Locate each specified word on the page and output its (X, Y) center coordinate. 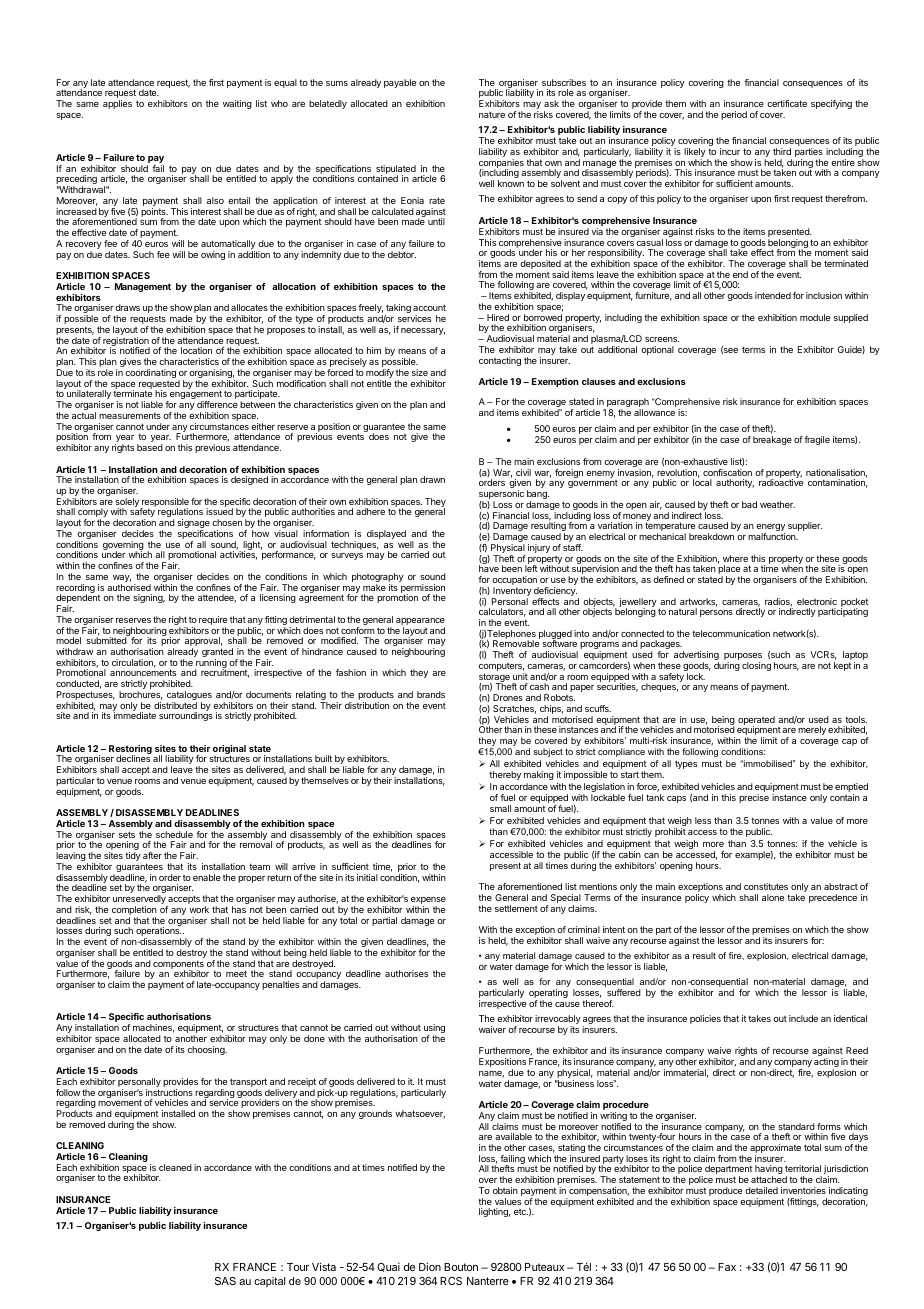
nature (492, 114)
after (152, 855)
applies (117, 104)
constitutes (766, 886)
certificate (787, 103)
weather (777, 504)
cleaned (175, 1167)
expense (428, 902)
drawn (432, 479)
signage (193, 525)
